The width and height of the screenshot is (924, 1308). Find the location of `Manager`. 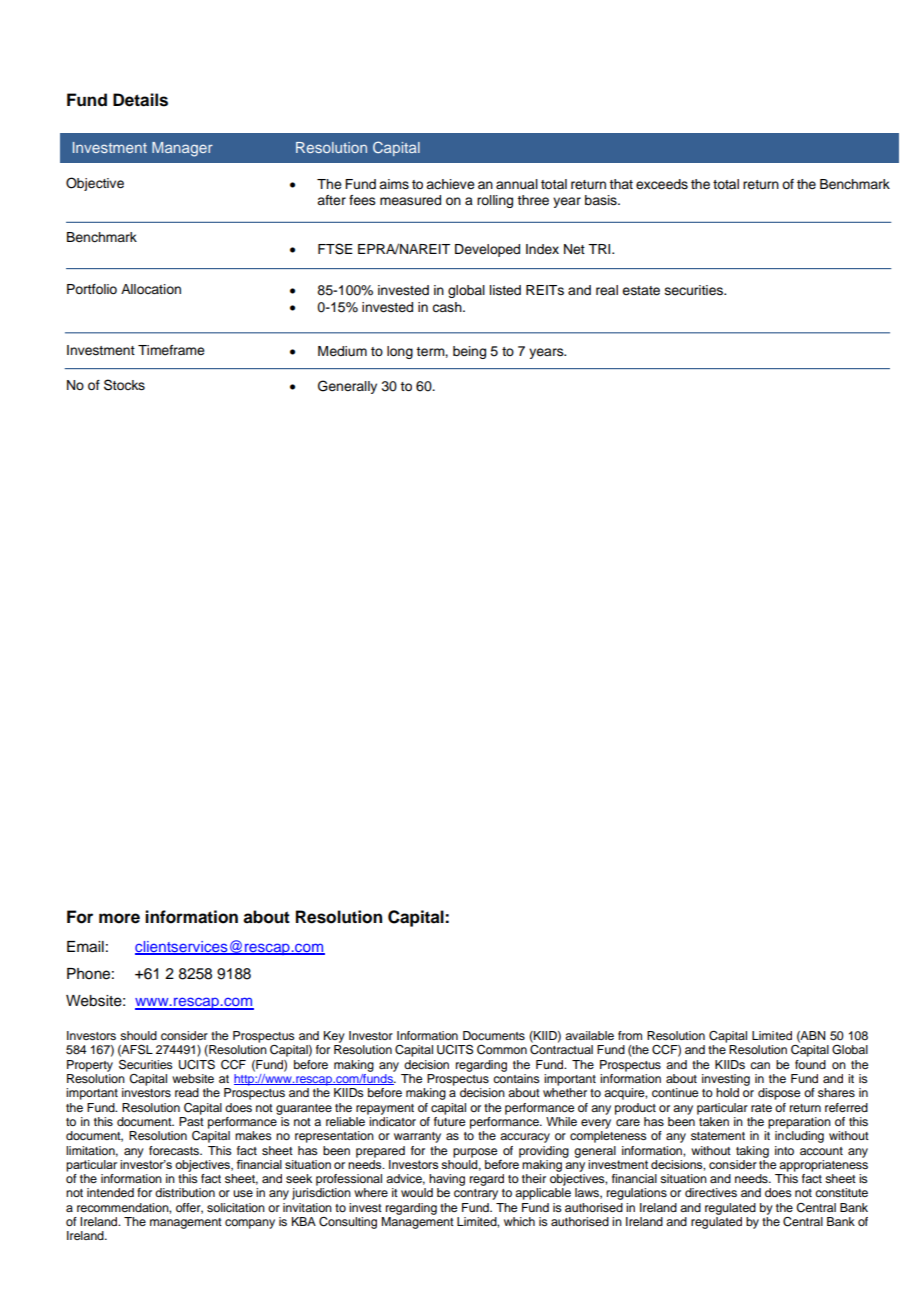

Manager is located at coordinates (182, 149).
